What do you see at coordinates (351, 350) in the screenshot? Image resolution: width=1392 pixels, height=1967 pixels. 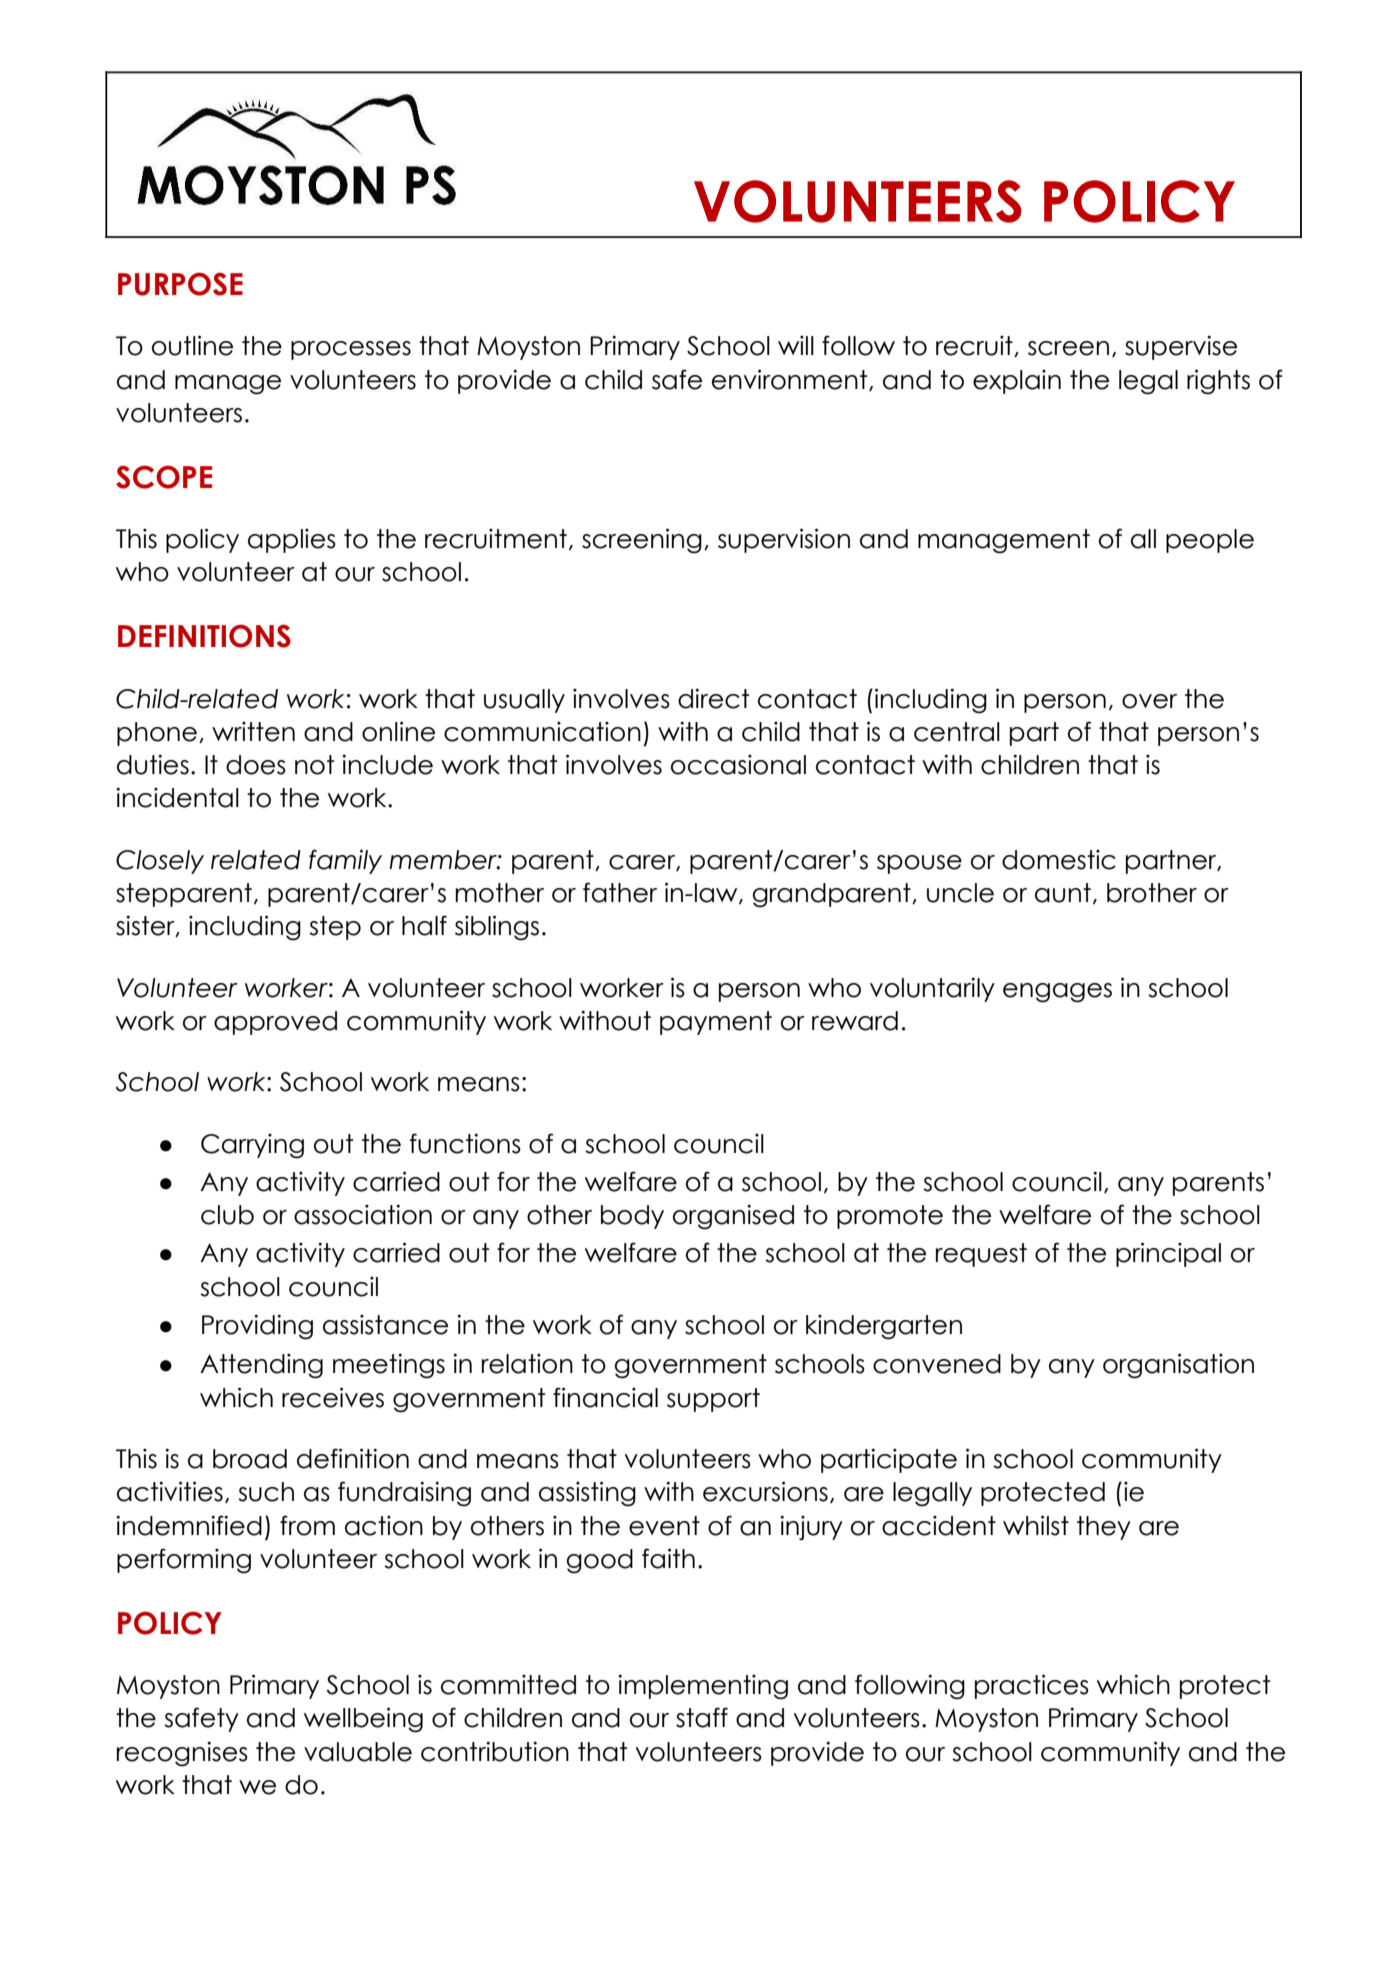 I see `processes` at bounding box center [351, 350].
